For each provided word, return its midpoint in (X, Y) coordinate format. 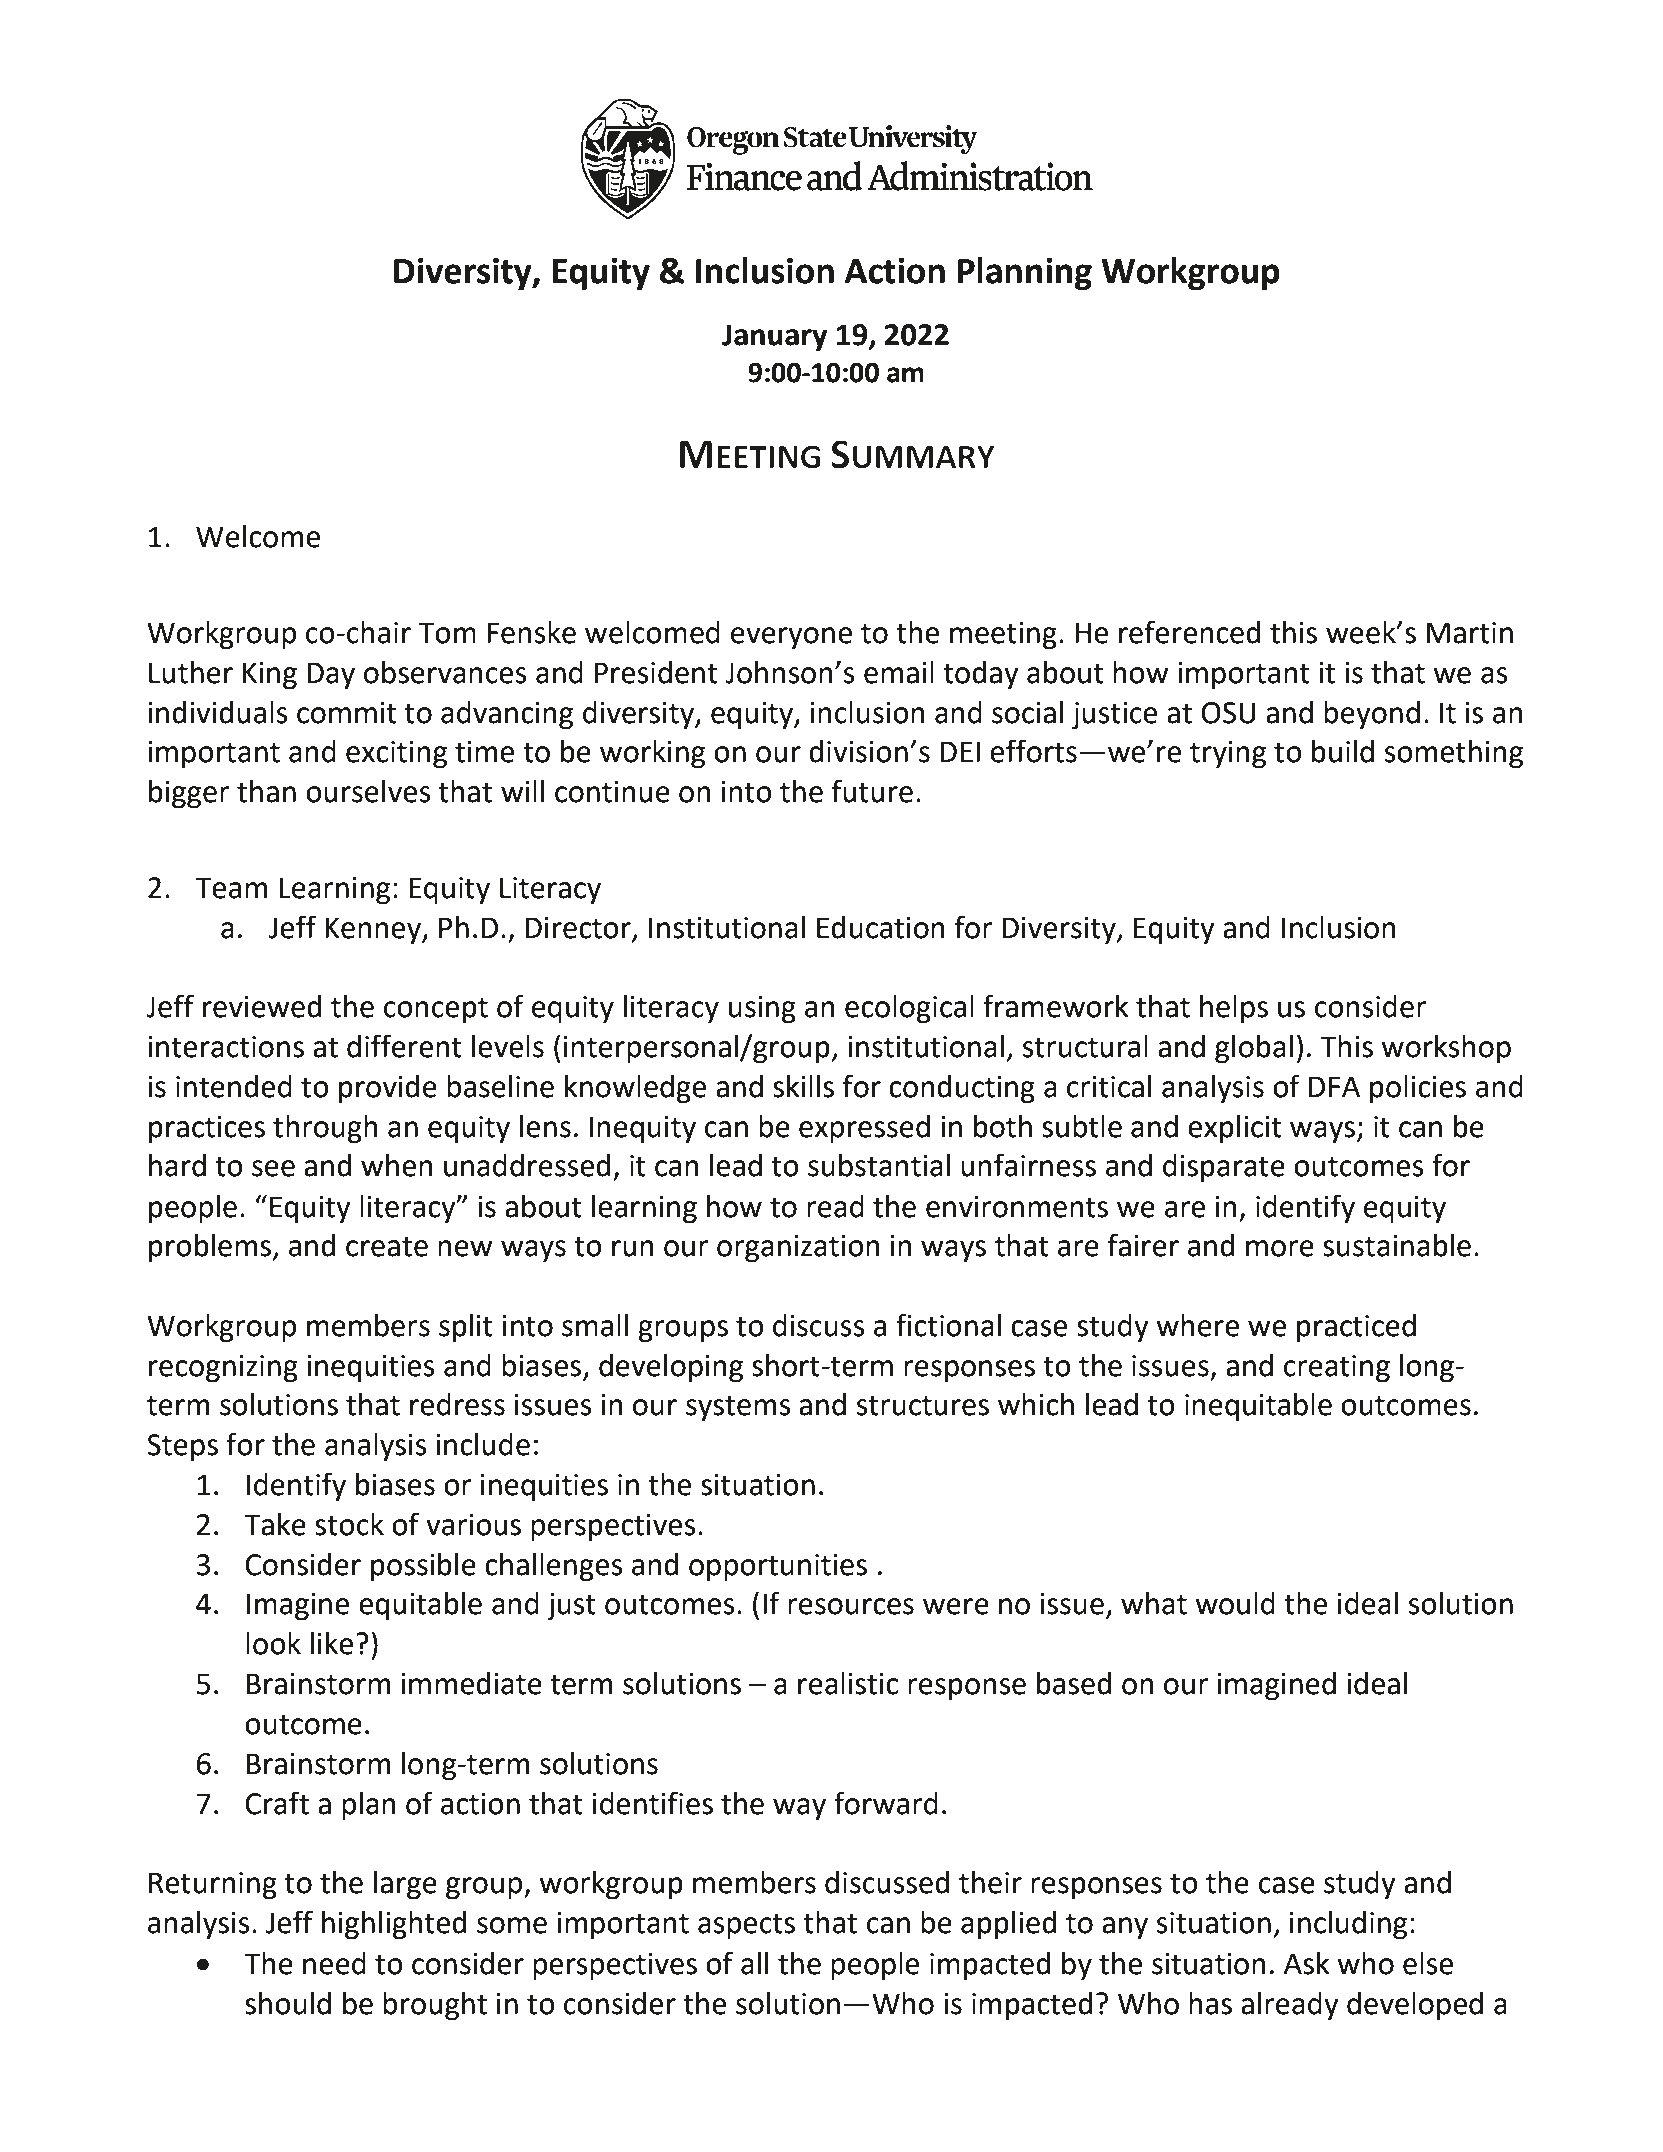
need (334, 1963)
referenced (1189, 632)
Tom (447, 633)
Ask (1307, 1963)
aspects (746, 1926)
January (774, 337)
